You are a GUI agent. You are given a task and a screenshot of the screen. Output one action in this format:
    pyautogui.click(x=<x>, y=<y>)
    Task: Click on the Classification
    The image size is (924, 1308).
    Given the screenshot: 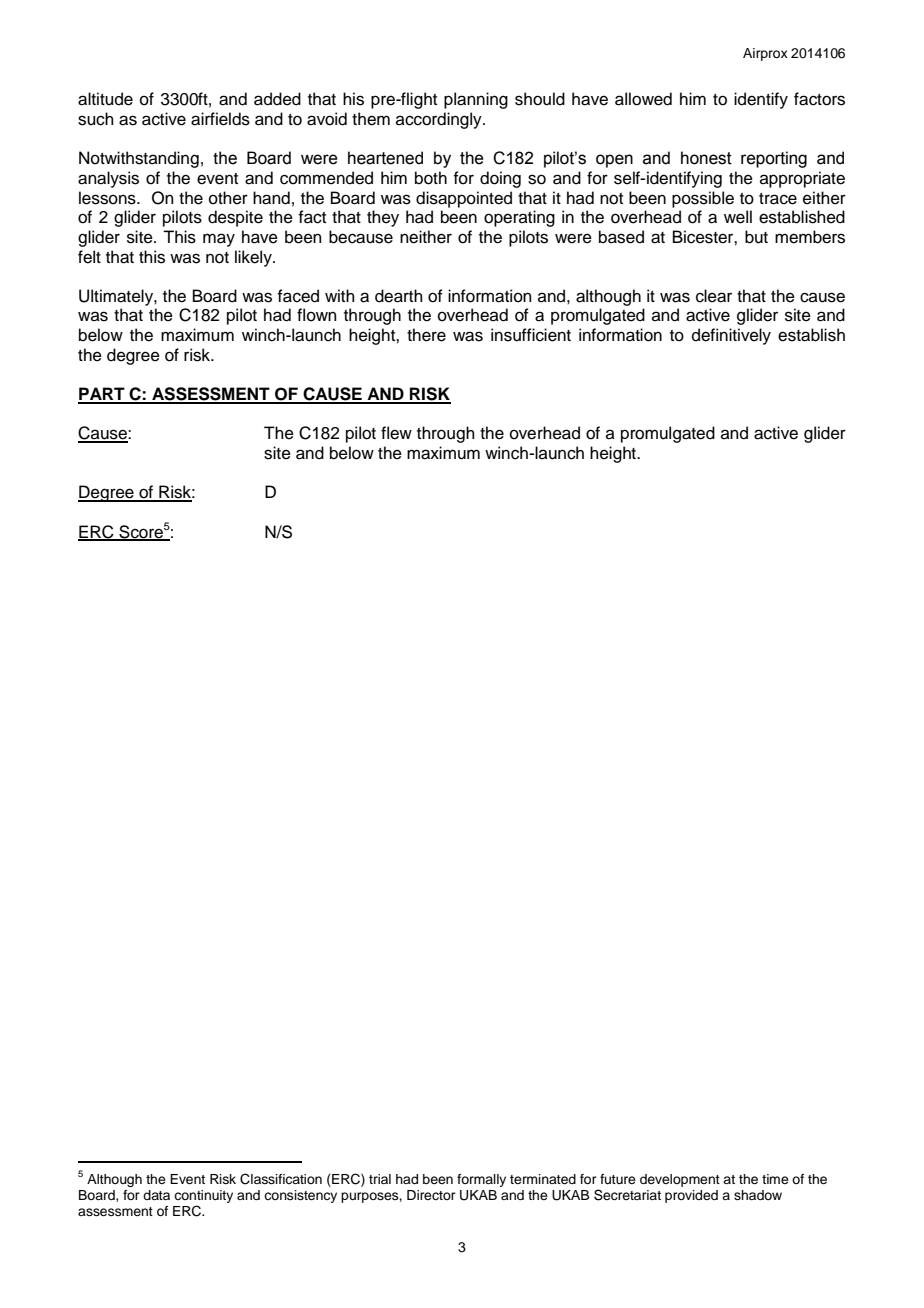 What is the action you would take?
    pyautogui.click(x=281, y=1179)
